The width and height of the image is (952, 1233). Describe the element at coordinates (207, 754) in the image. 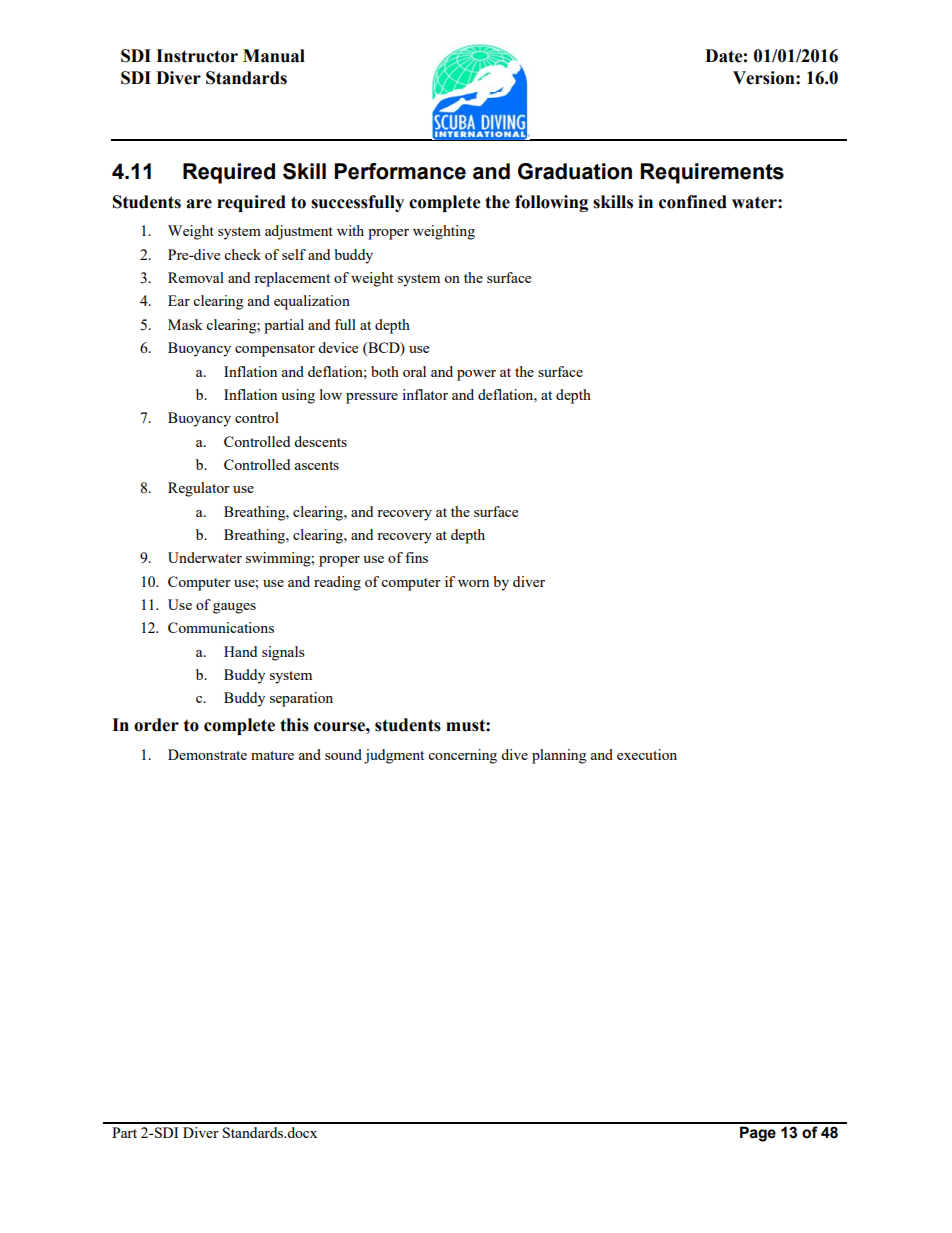

I see `Demonstrate` at that location.
